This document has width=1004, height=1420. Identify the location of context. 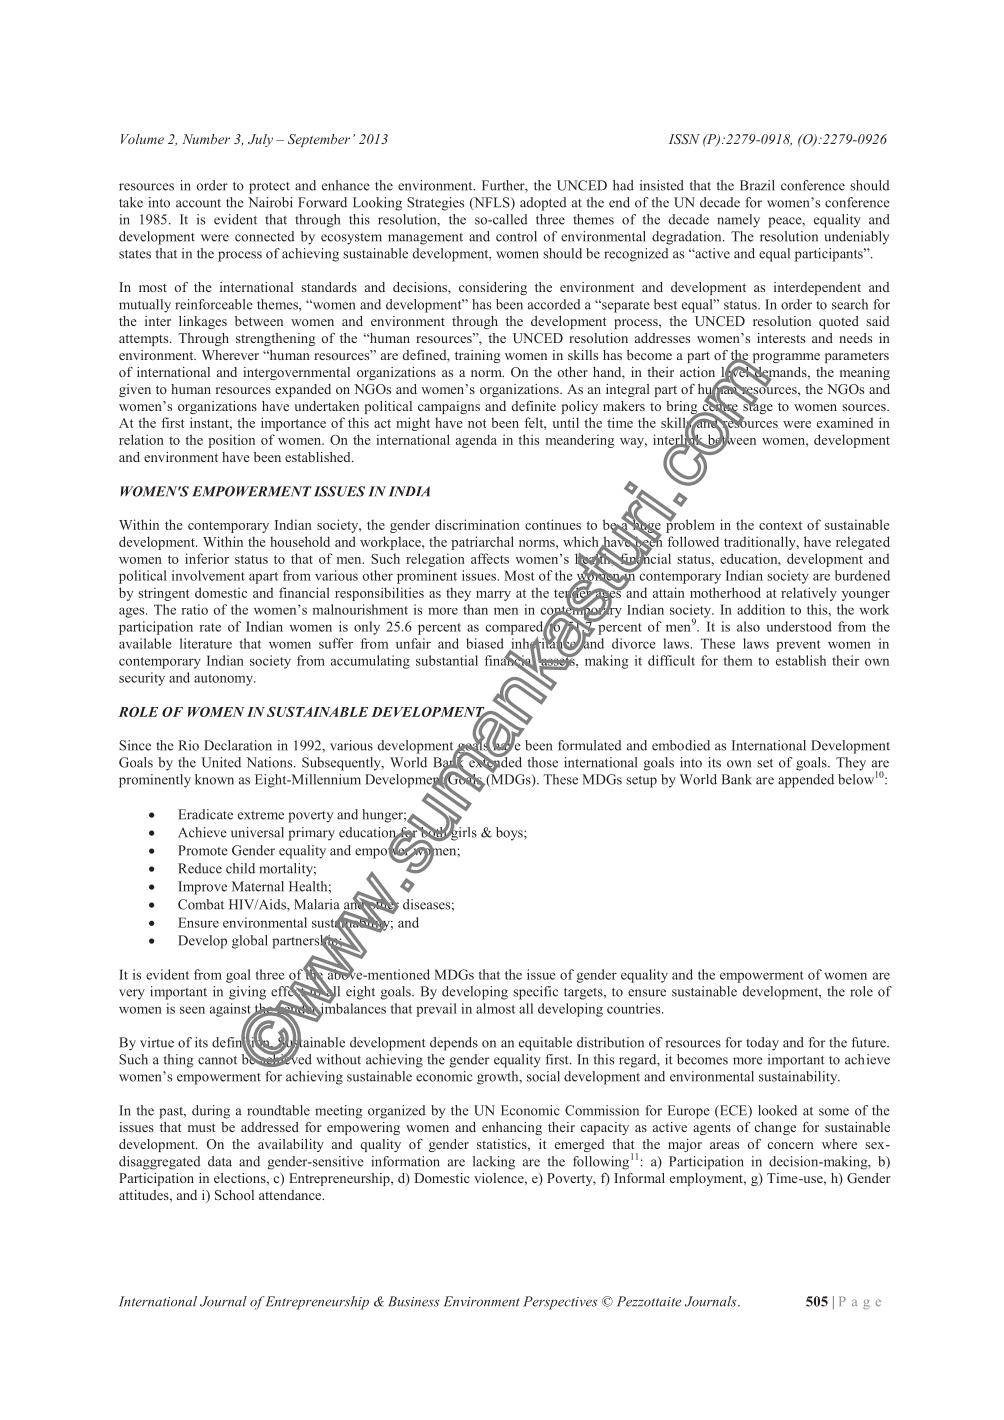
(780, 525).
